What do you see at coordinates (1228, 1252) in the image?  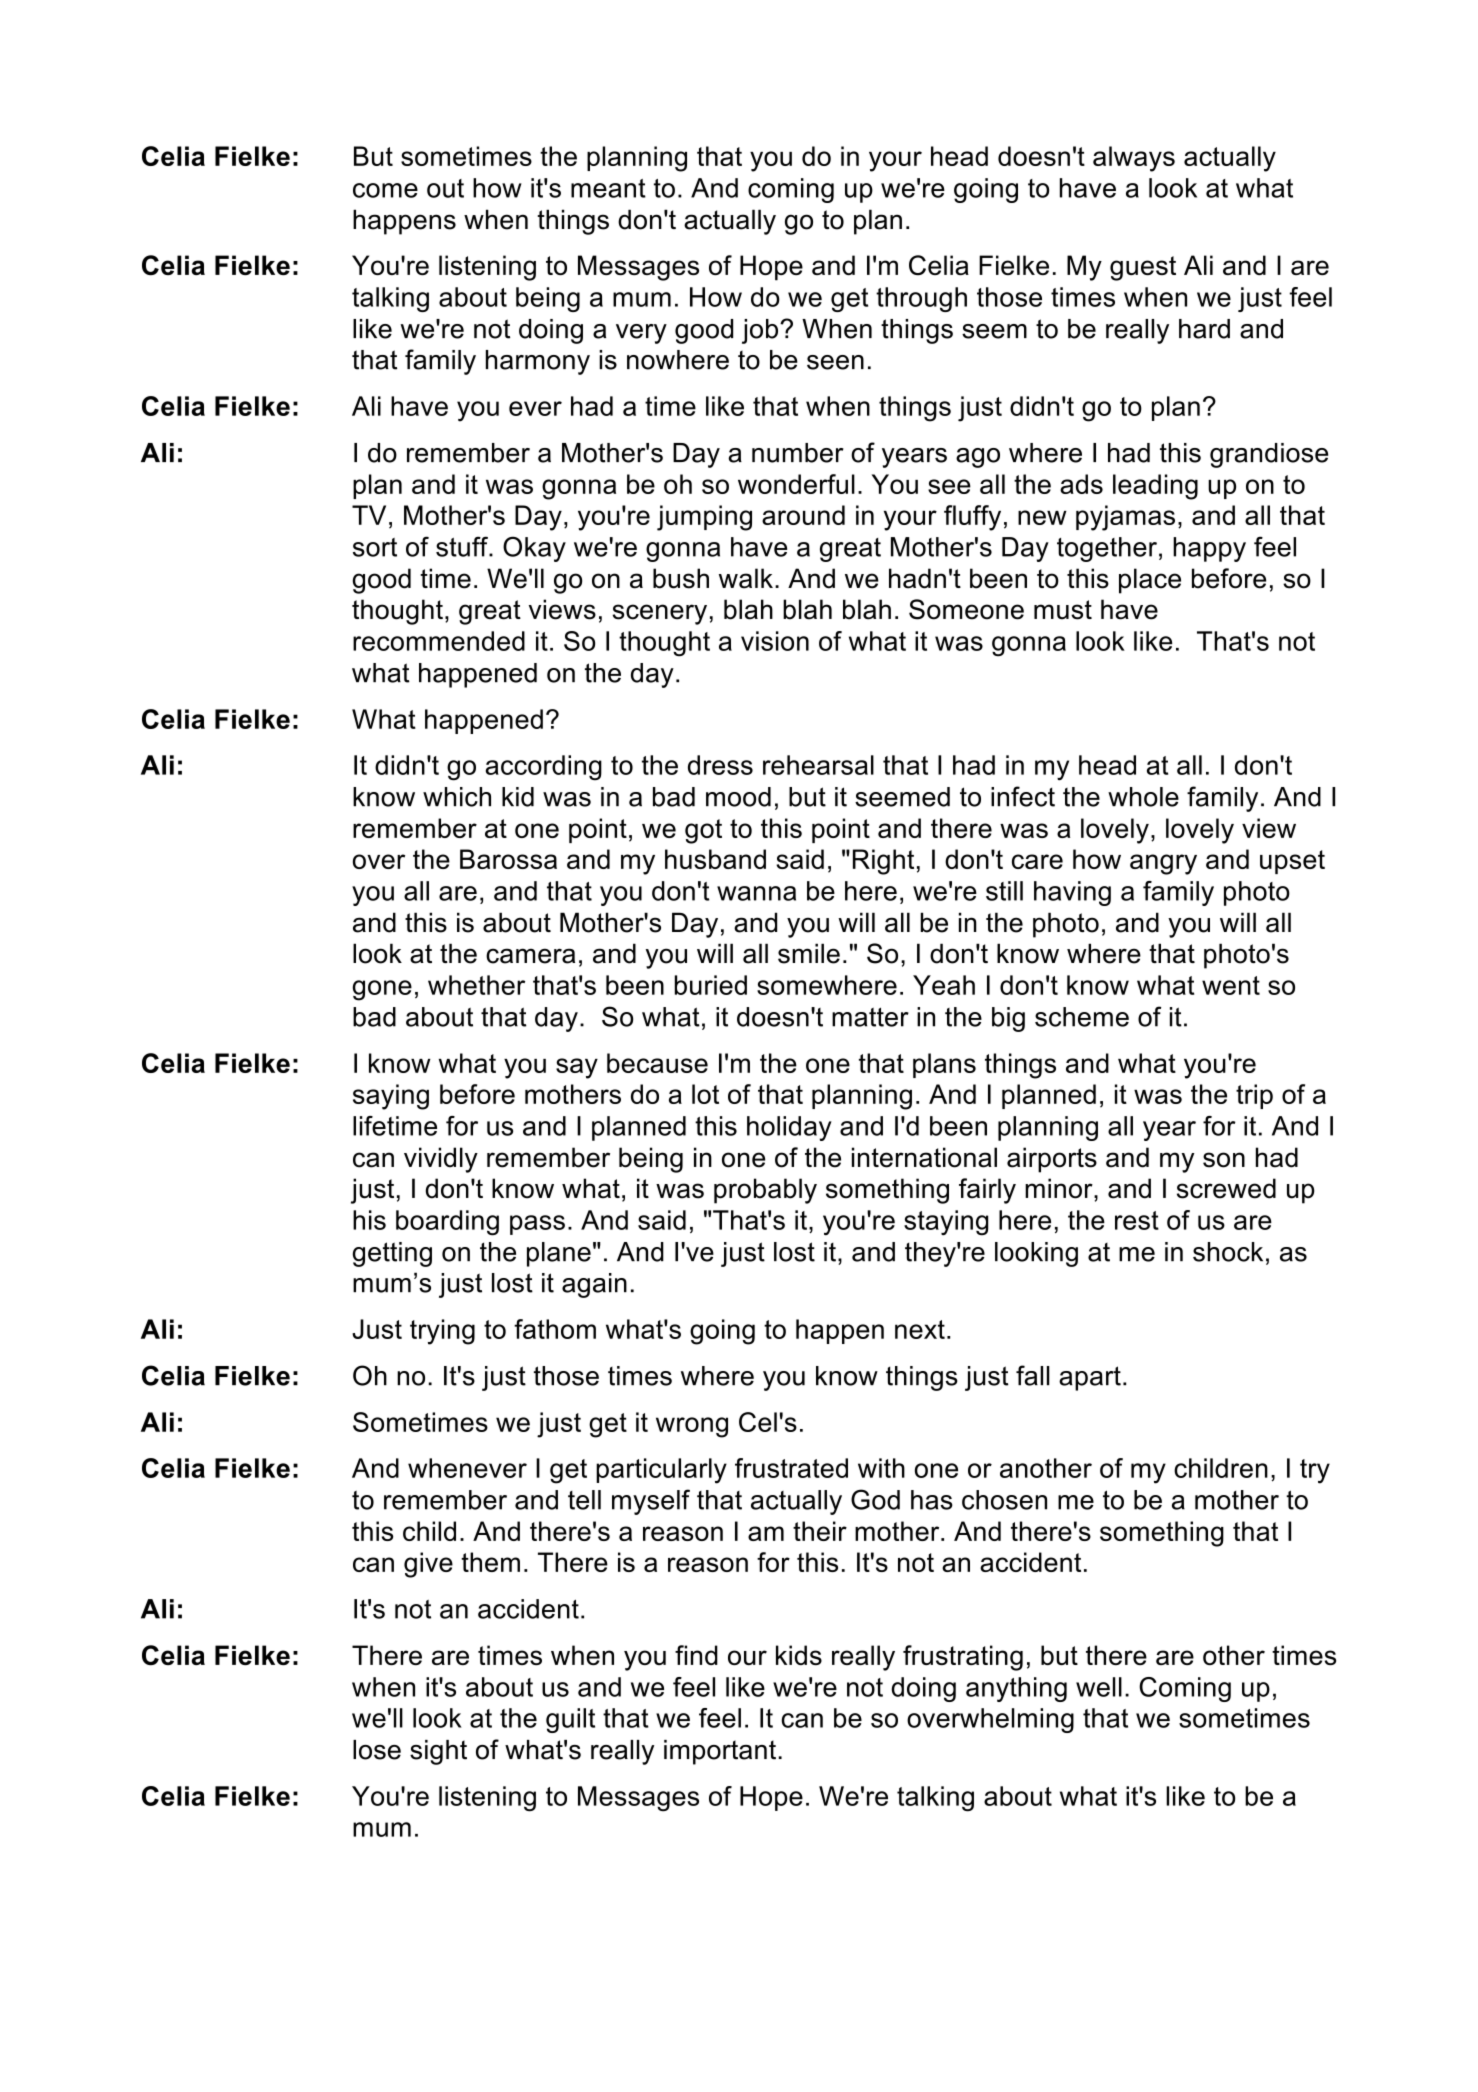 I see `shock` at bounding box center [1228, 1252].
